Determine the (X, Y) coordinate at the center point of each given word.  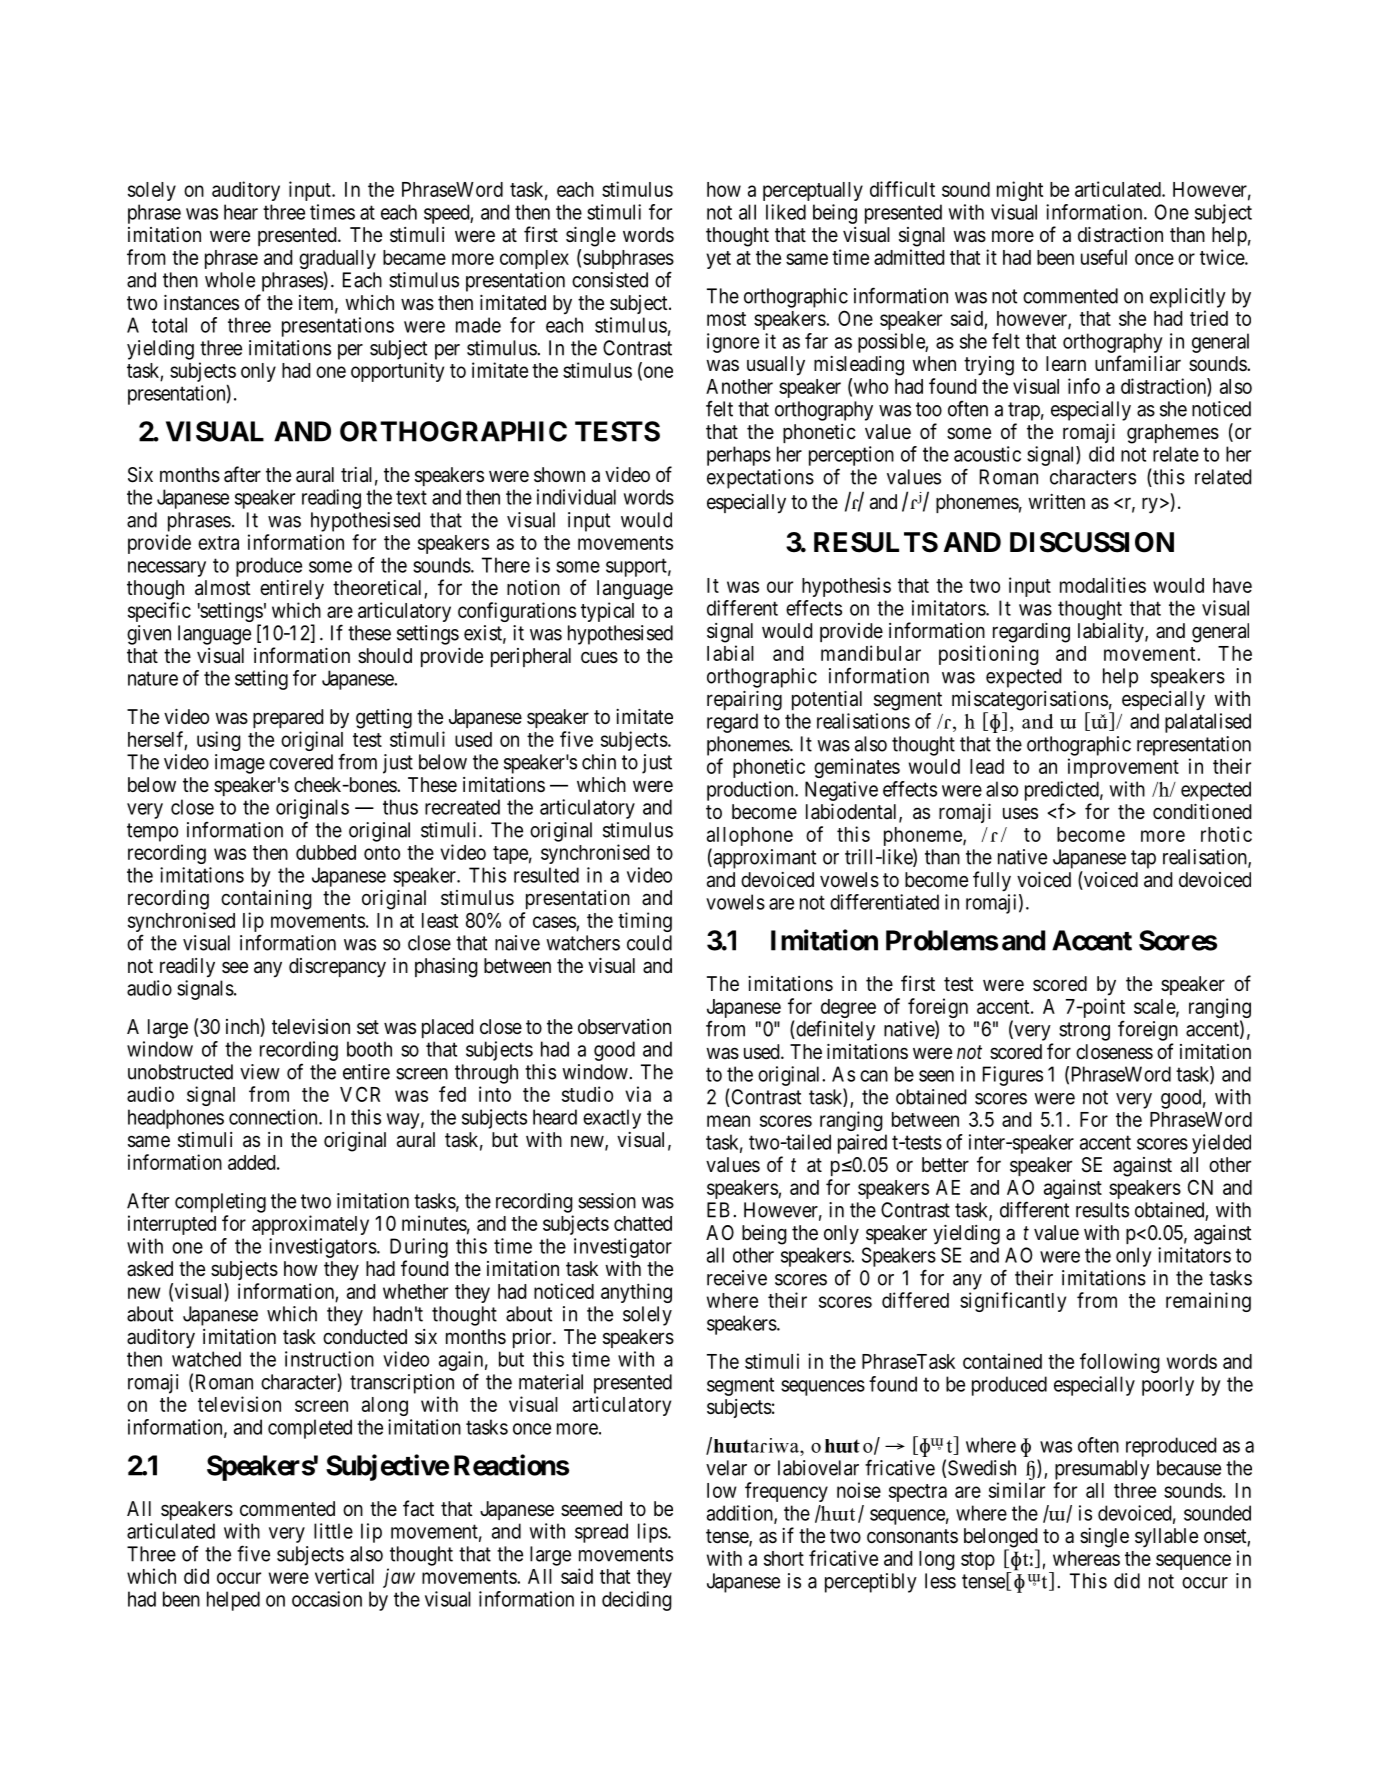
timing (645, 922)
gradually (337, 261)
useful (1104, 257)
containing (266, 900)
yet (718, 260)
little (333, 1531)
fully (992, 881)
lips (653, 1533)
